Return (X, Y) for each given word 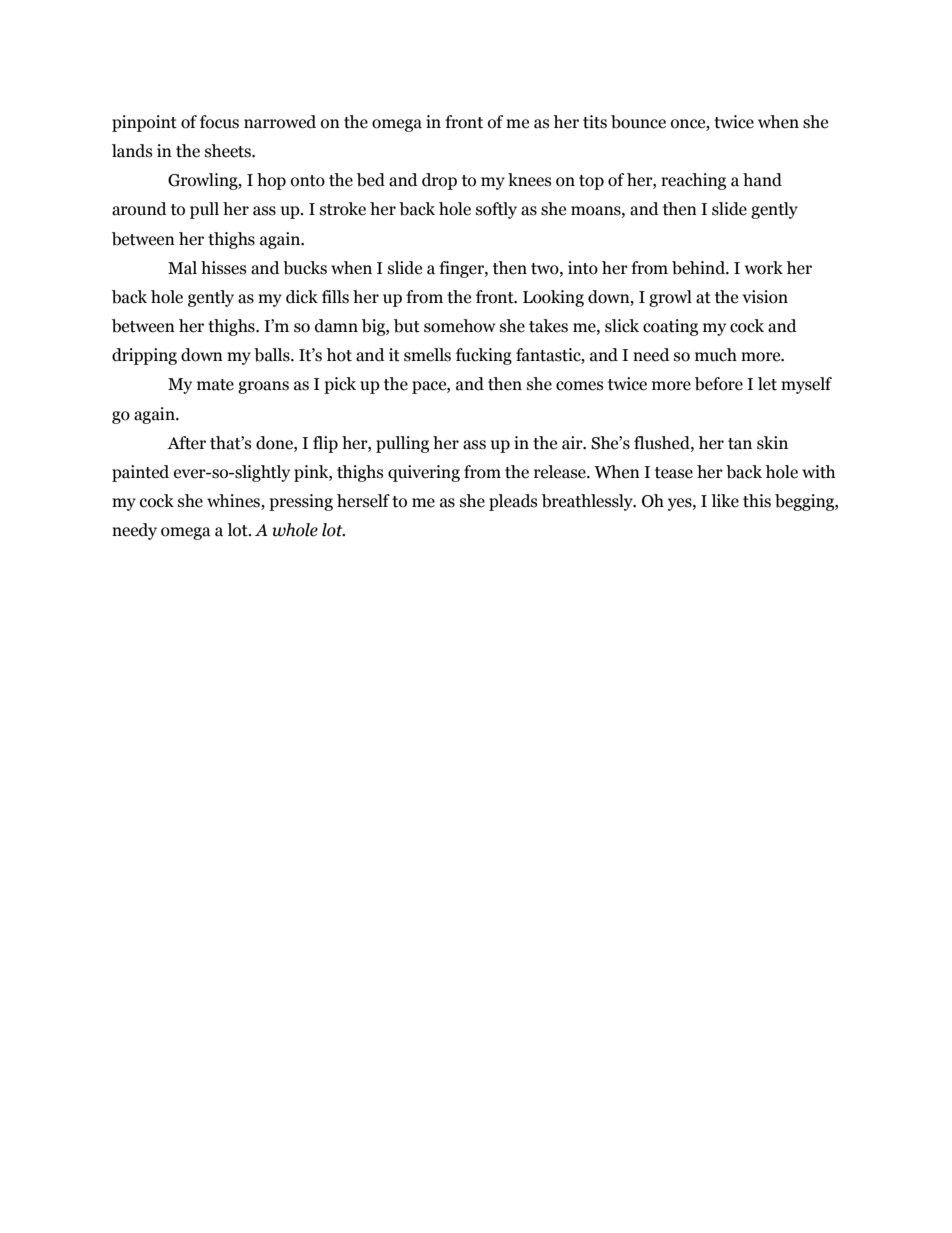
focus (219, 122)
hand (762, 180)
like (725, 501)
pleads (513, 502)
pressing (301, 502)
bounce (638, 122)
